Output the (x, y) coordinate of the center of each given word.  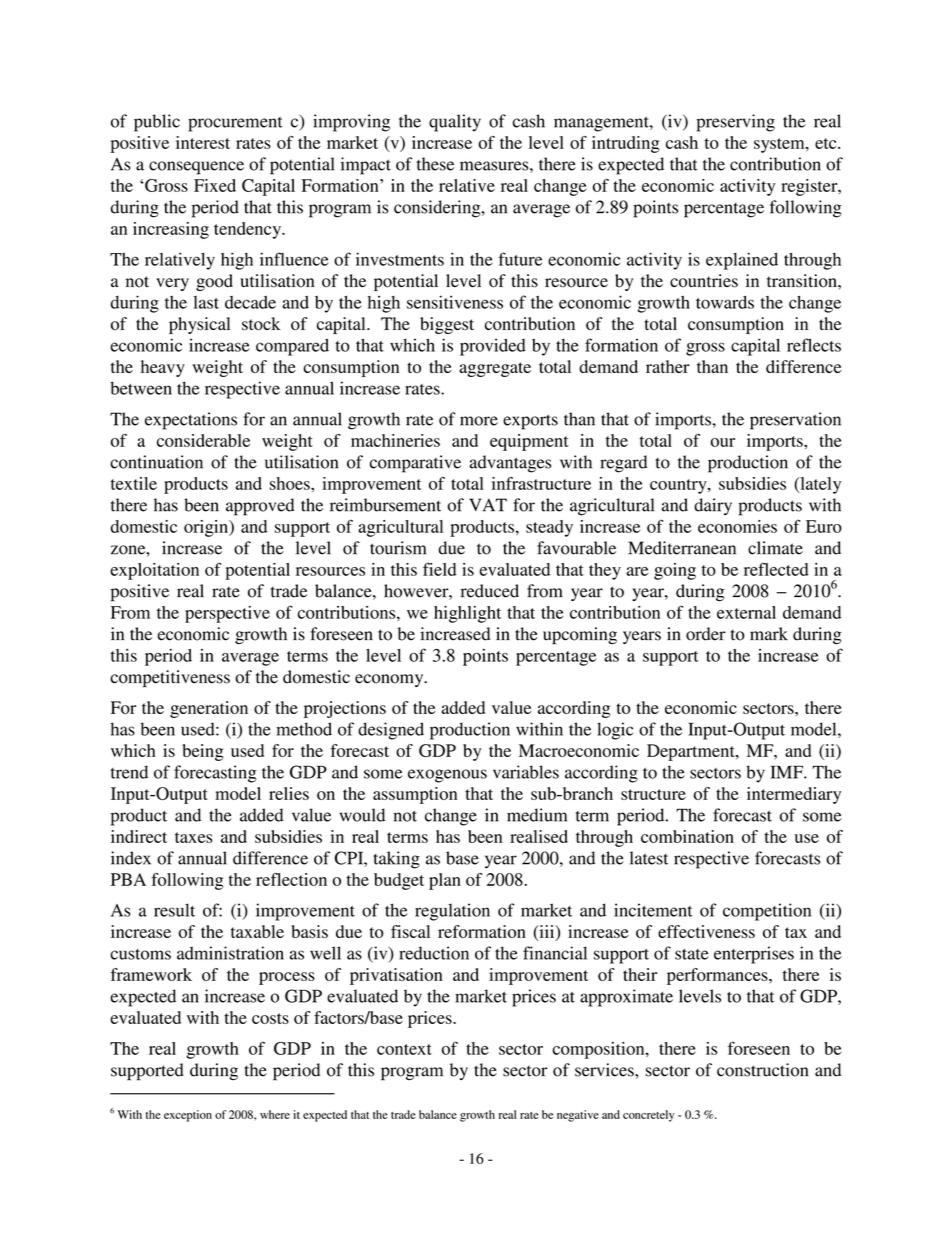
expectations (191, 421)
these (435, 164)
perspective (227, 614)
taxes (194, 837)
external (746, 612)
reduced (490, 591)
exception (188, 1116)
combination (687, 836)
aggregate (495, 369)
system (780, 145)
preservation (795, 421)
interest (203, 142)
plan (445, 881)
